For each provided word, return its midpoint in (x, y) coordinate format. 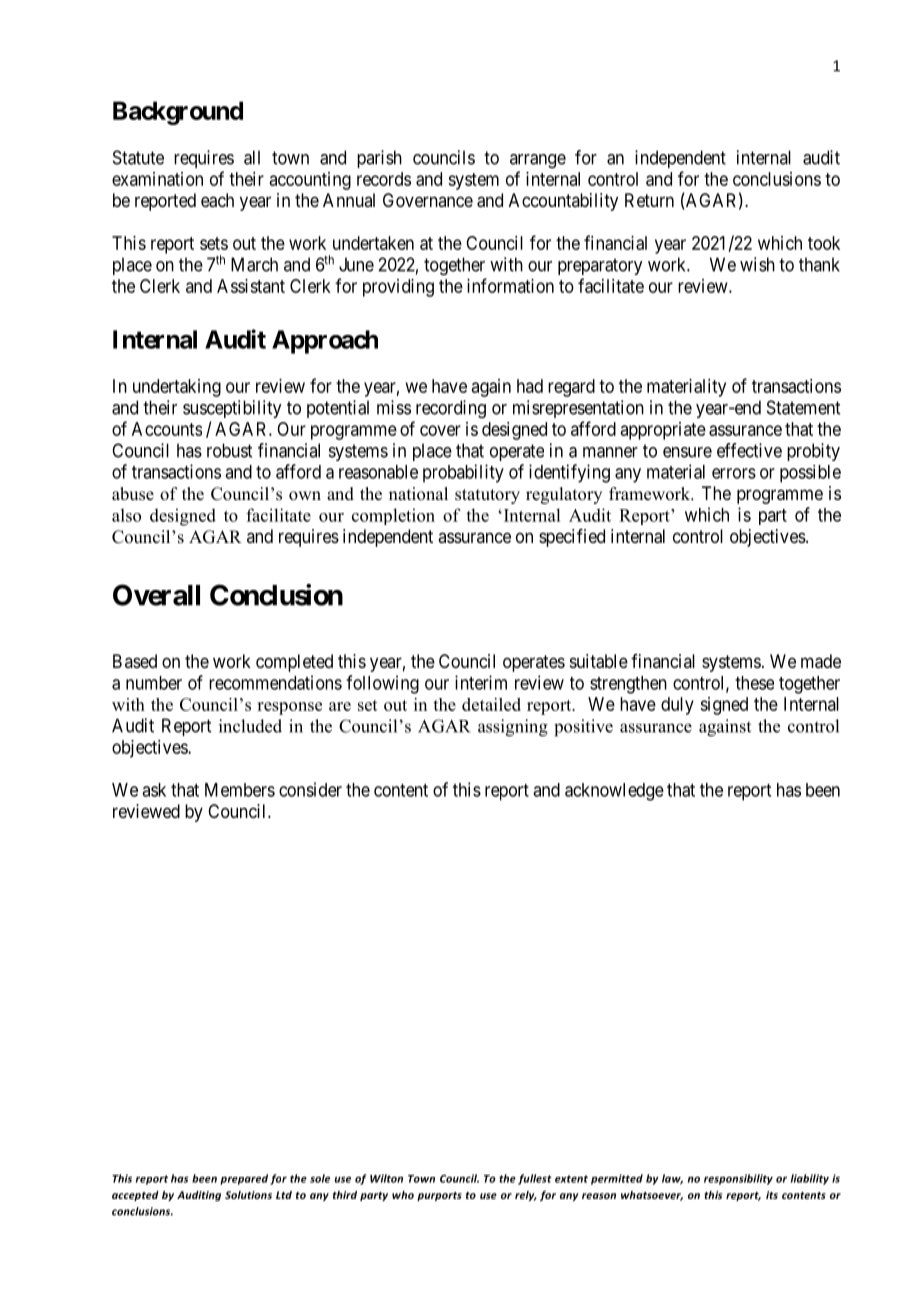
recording (451, 409)
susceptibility (232, 409)
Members (240, 790)
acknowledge (614, 792)
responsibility (738, 1179)
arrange (538, 161)
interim (481, 682)
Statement (803, 407)
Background (178, 113)
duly (677, 706)
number (154, 683)
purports (439, 1196)
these (754, 683)
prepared (244, 1179)
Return (649, 200)
